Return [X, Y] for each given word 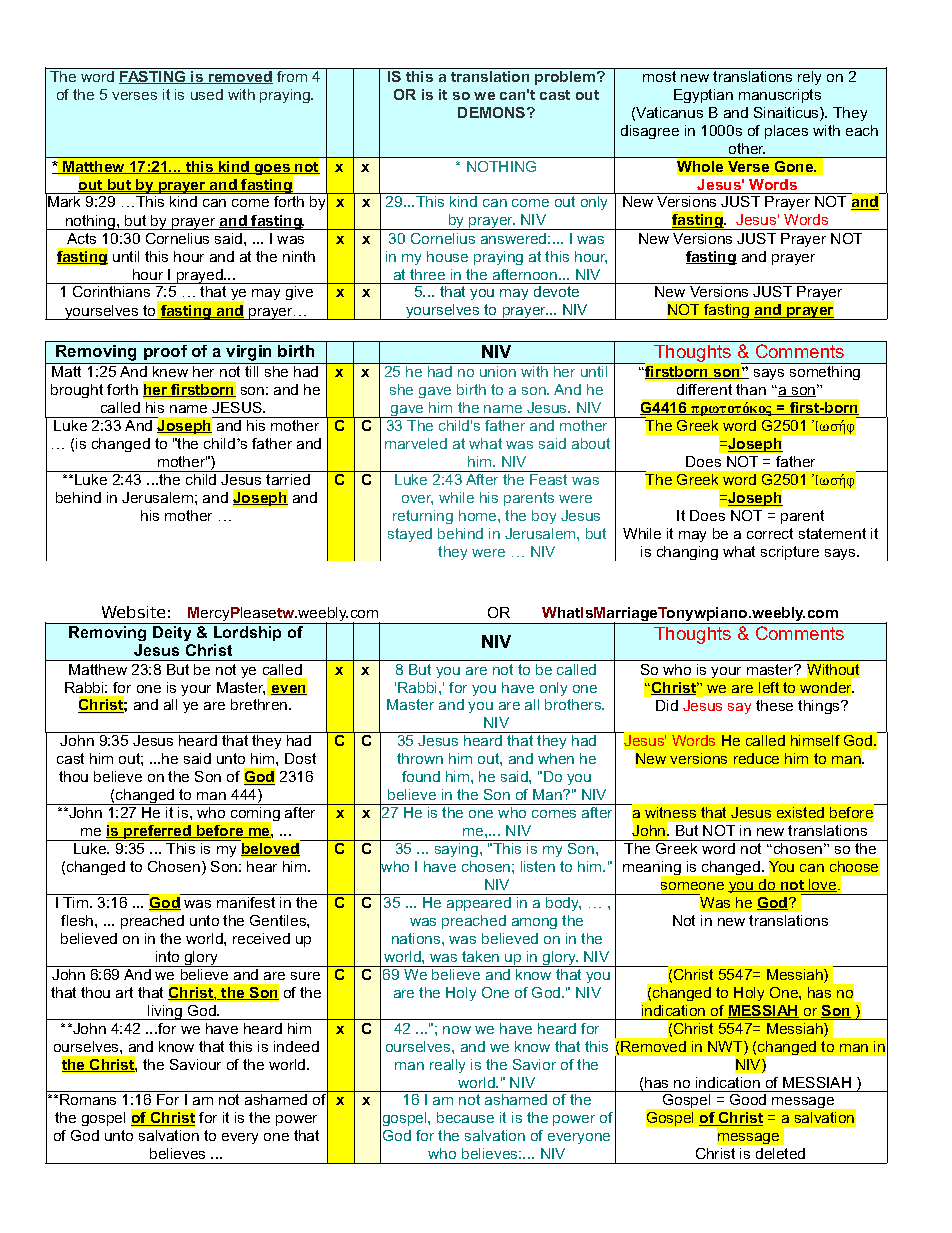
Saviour [195, 1064]
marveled [416, 443]
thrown [420, 758]
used [207, 94]
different [704, 389]
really [447, 1066]
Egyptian [703, 96]
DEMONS [493, 112]
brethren [260, 704]
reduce [756, 758]
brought [77, 391]
